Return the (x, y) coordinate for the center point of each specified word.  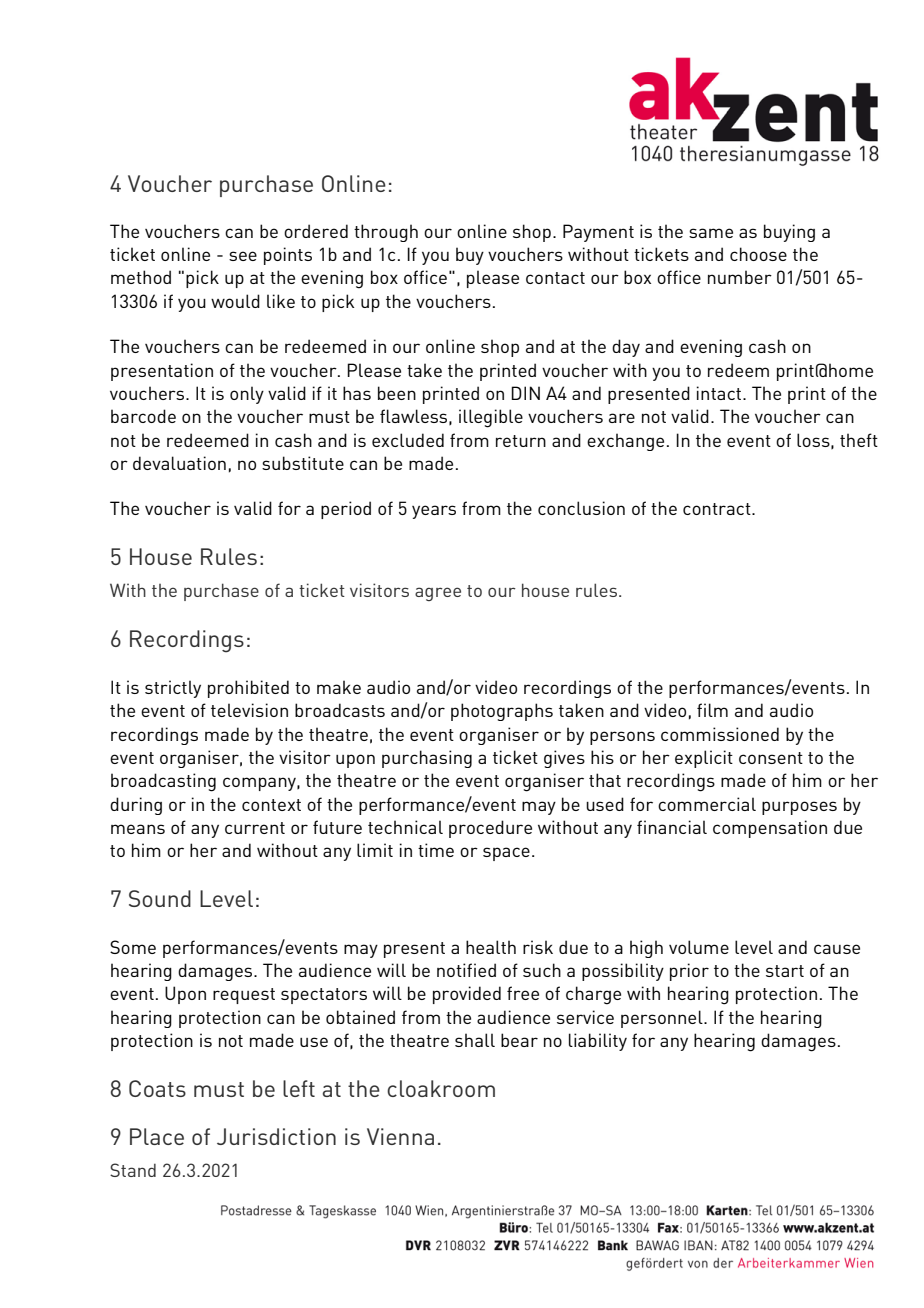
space (506, 854)
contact (555, 278)
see (243, 256)
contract (718, 509)
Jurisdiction (276, 1136)
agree (438, 594)
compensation (770, 829)
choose (758, 254)
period (346, 510)
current (255, 828)
